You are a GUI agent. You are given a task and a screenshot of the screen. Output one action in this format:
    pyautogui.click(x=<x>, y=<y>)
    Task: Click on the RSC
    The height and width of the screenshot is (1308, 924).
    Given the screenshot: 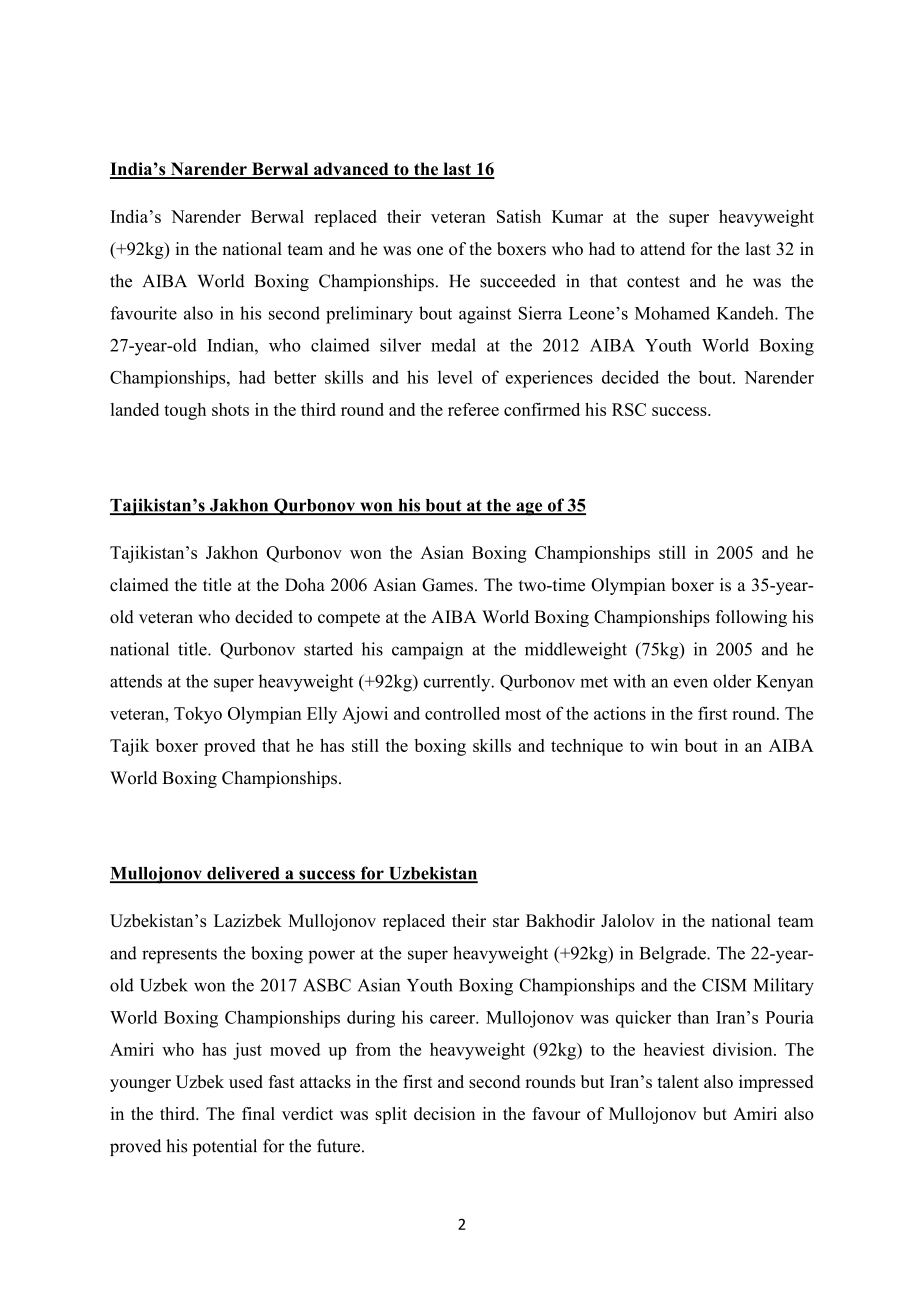 What is the action you would take?
    pyautogui.click(x=629, y=409)
